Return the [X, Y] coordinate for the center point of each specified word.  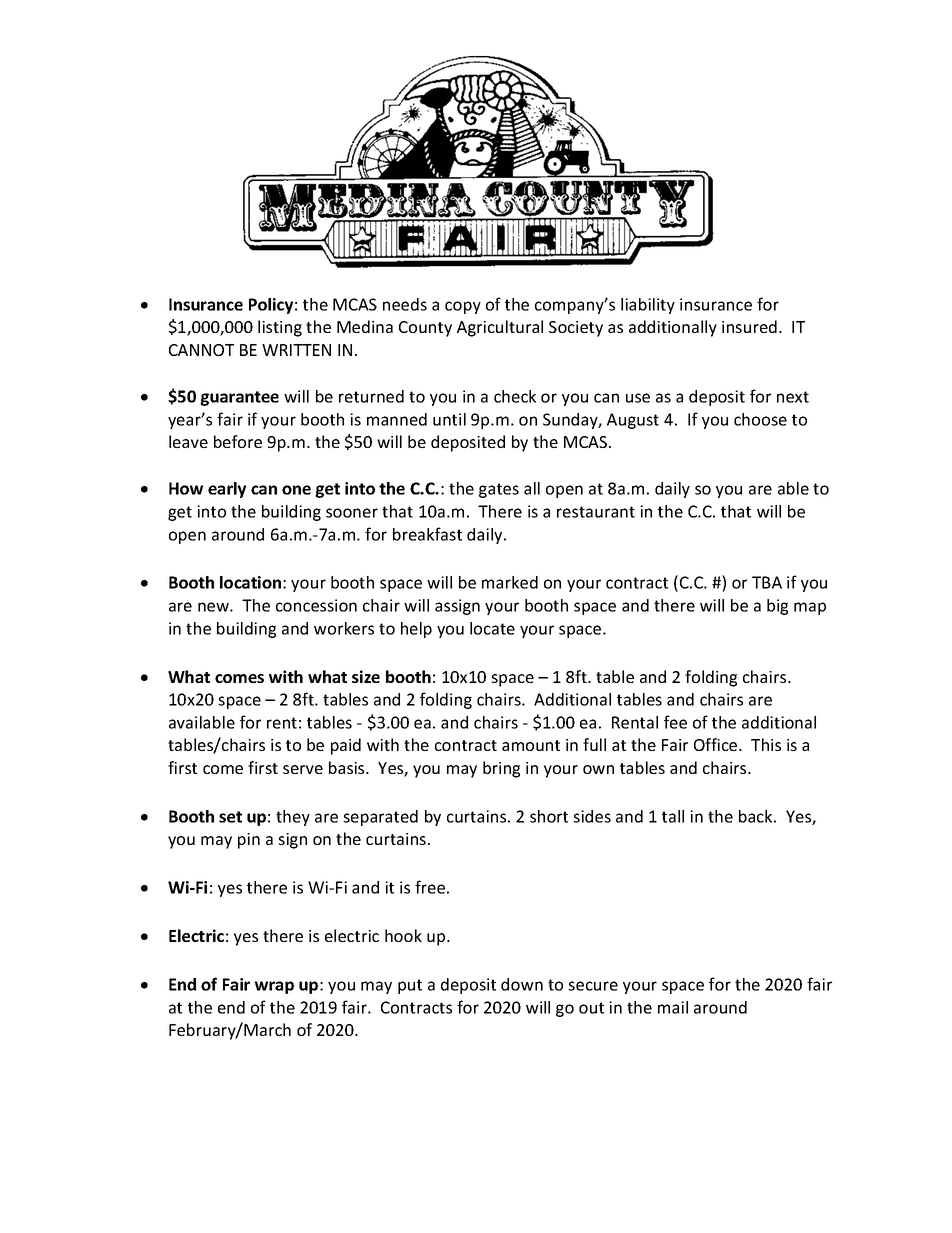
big [777, 607]
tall [673, 816]
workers [344, 628]
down [522, 984]
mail [673, 1007]
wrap [274, 987]
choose [760, 419]
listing [280, 328]
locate [492, 628]
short [549, 816]
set [230, 817]
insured [749, 326]
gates [499, 490]
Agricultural [500, 328]
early [227, 490]
